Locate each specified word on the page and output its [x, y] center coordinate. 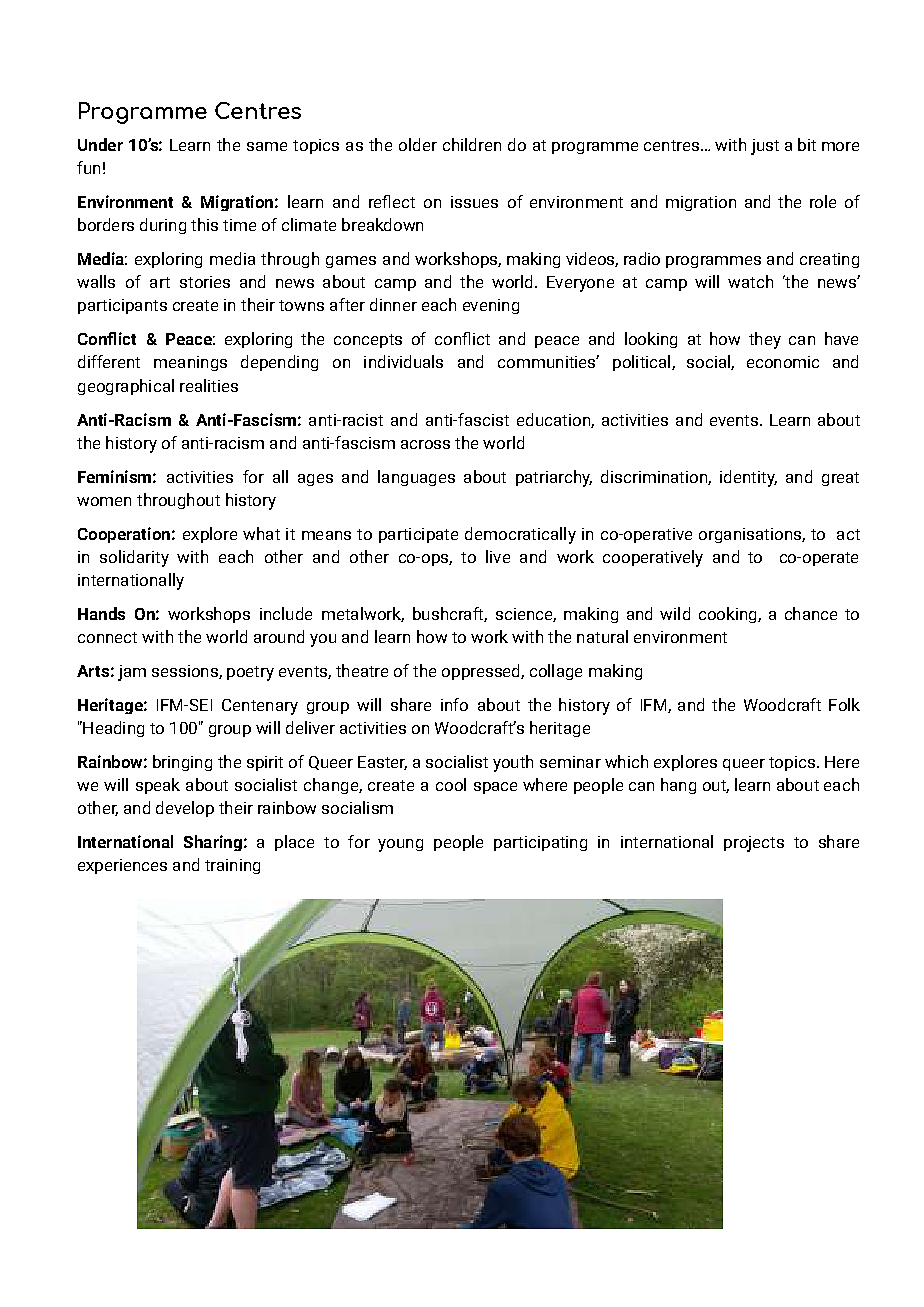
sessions [186, 672]
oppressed [482, 672]
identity [748, 478]
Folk [844, 704]
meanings [190, 363]
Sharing [213, 843]
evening [491, 306]
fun [88, 167]
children [472, 144]
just [765, 147]
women [104, 501]
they [765, 340]
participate [418, 535]
